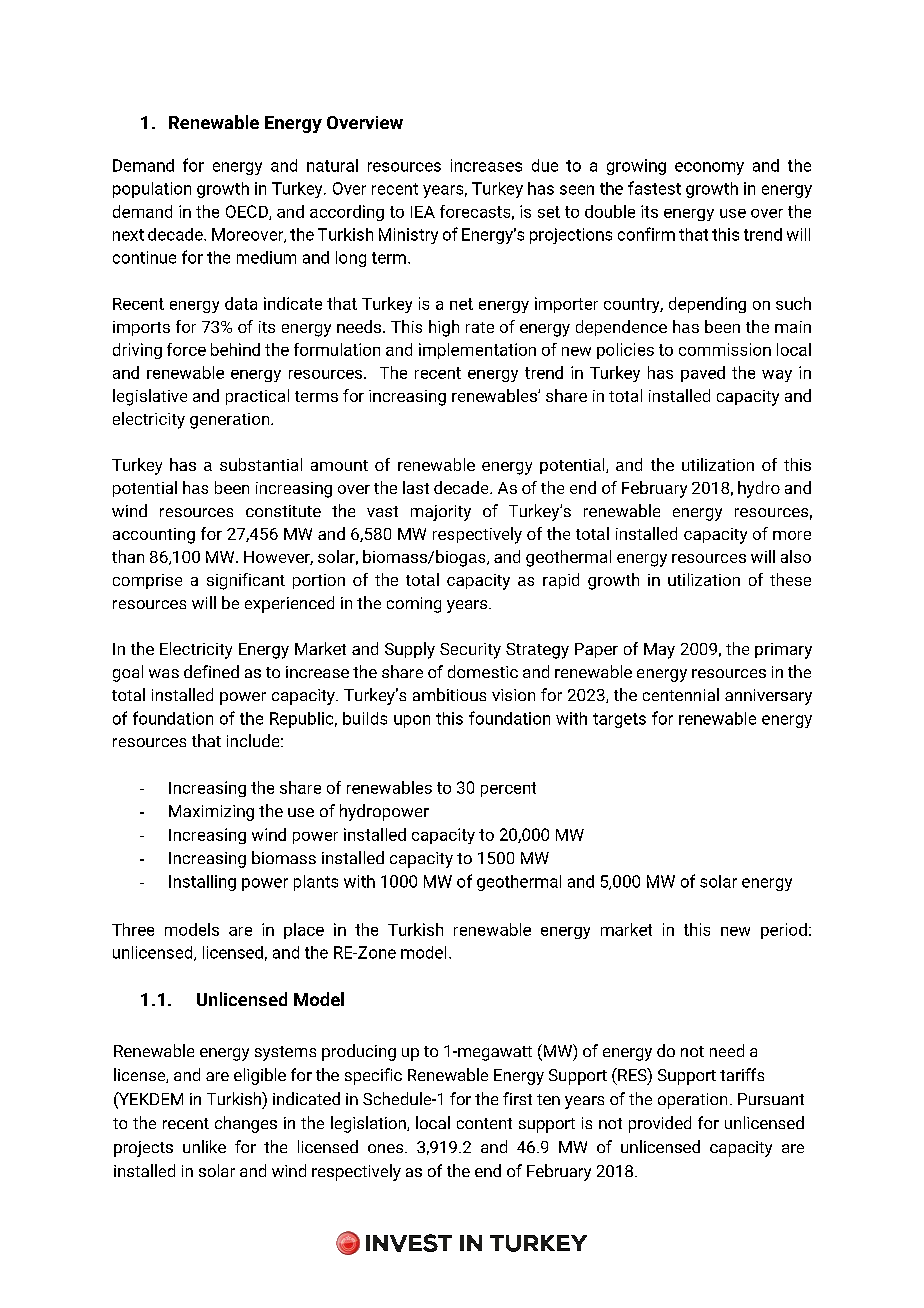  I want to click on OECD, so click(248, 212).
